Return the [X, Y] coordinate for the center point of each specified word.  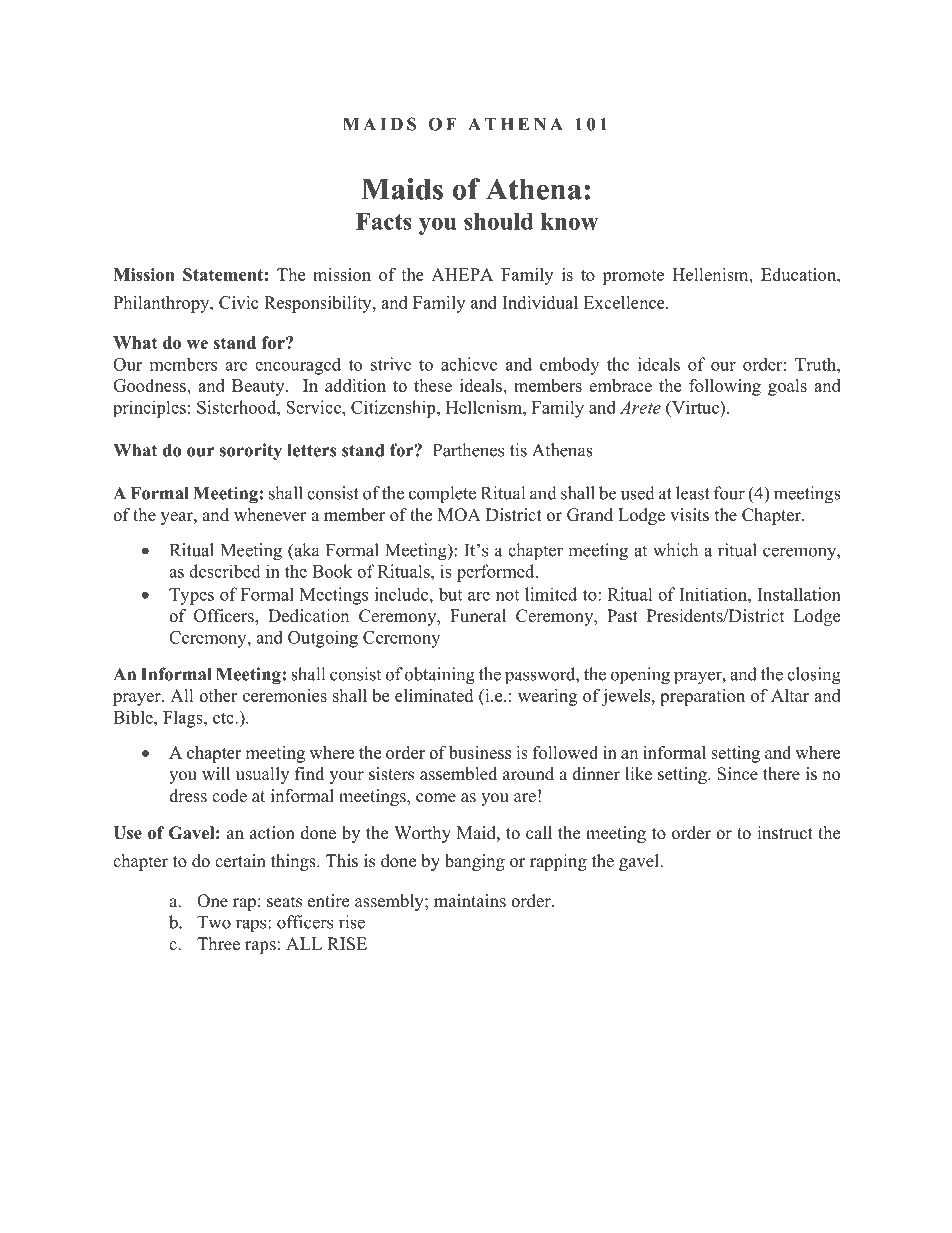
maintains [470, 901]
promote [633, 277]
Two [214, 922]
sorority [251, 452]
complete [442, 495]
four [729, 493]
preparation [702, 697]
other [218, 695]
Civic [238, 302]
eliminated [434, 695]
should [499, 221]
